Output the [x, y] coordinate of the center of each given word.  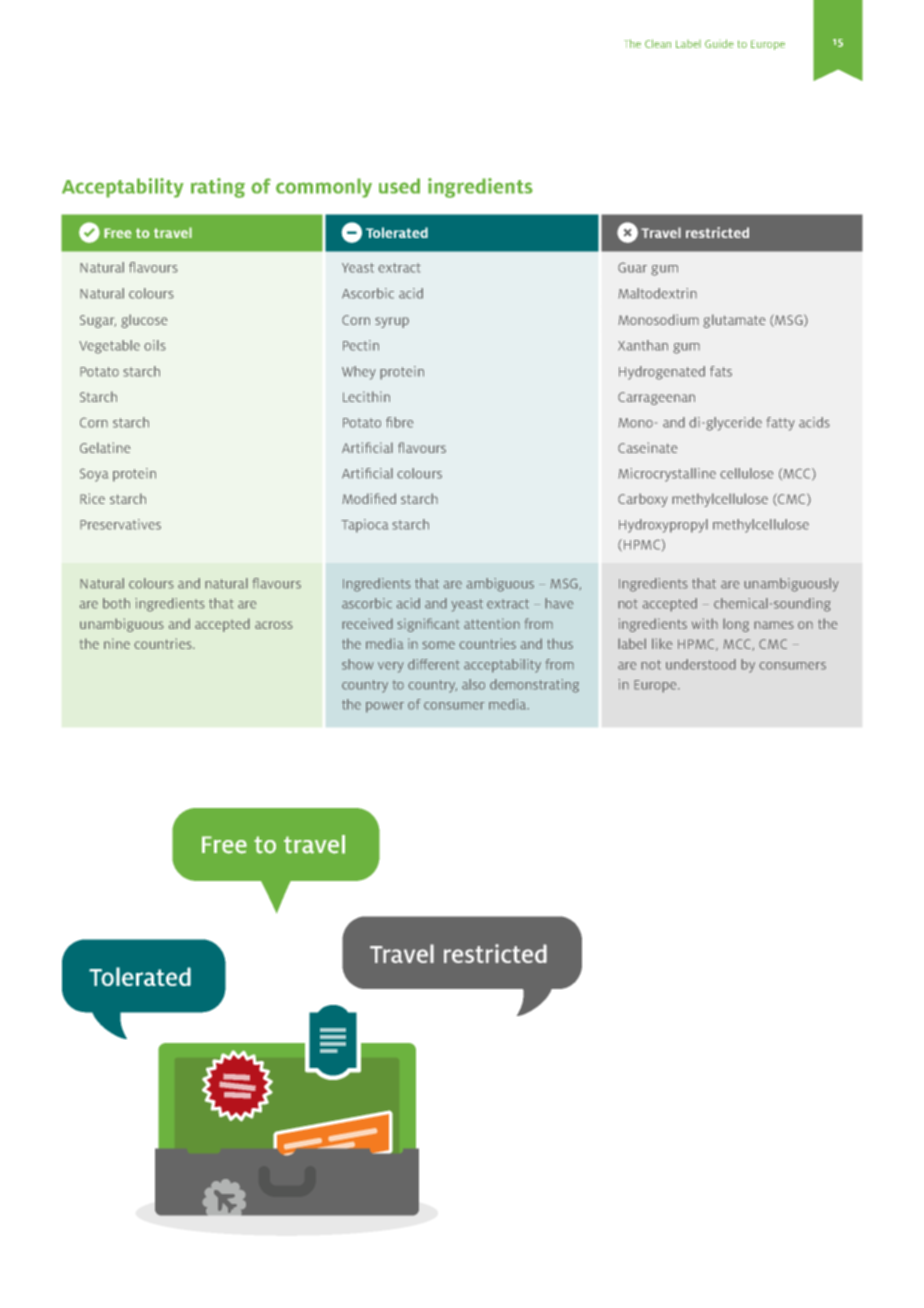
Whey [359, 373]
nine [117, 643]
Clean [658, 43]
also [473, 684]
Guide [719, 43]
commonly [324, 188]
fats [721, 371]
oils [155, 345]
